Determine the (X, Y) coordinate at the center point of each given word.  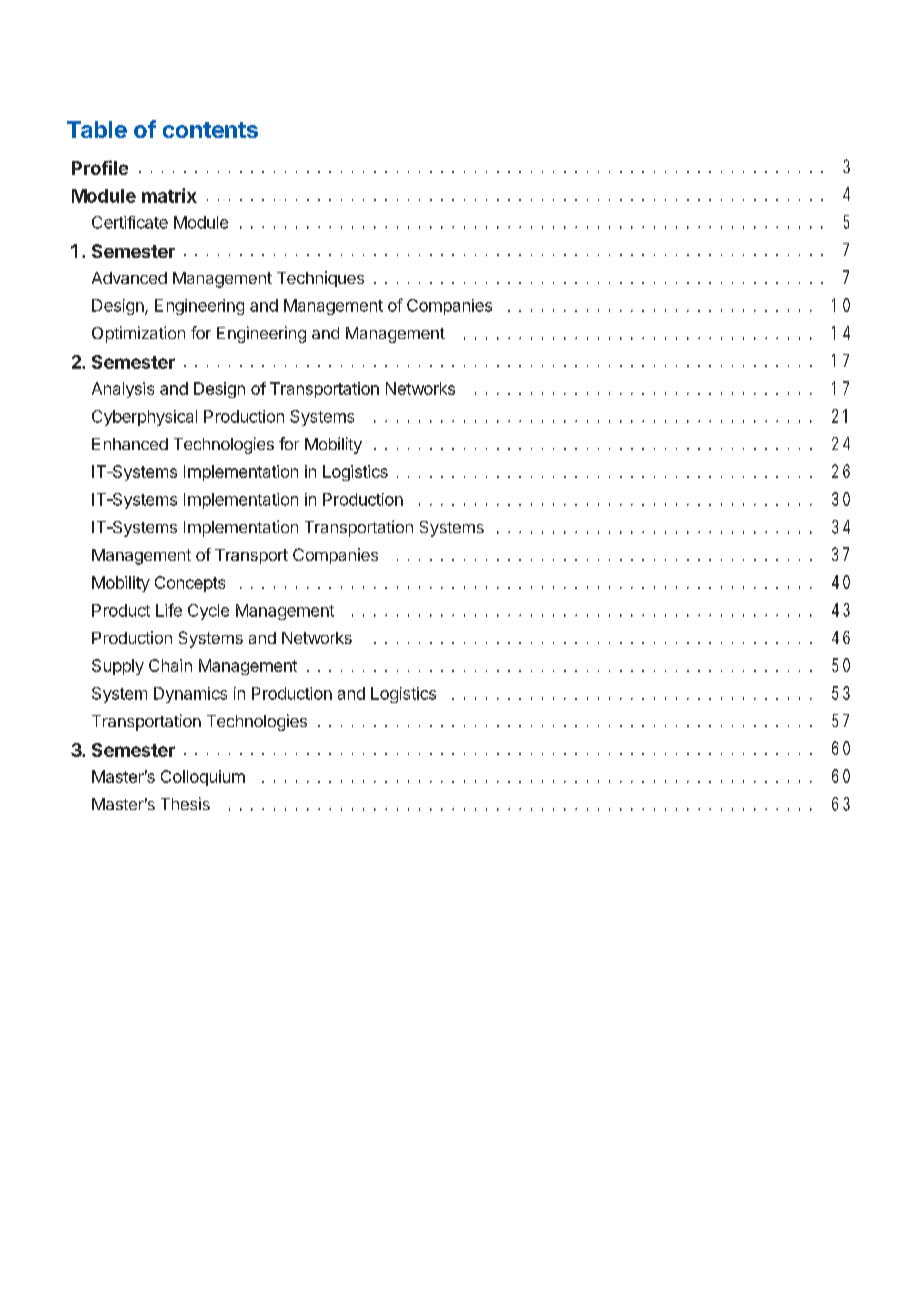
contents (210, 130)
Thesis (185, 803)
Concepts (190, 584)
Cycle (208, 612)
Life (169, 610)
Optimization (138, 334)
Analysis (123, 390)
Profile (100, 167)
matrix (169, 195)
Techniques (320, 279)
